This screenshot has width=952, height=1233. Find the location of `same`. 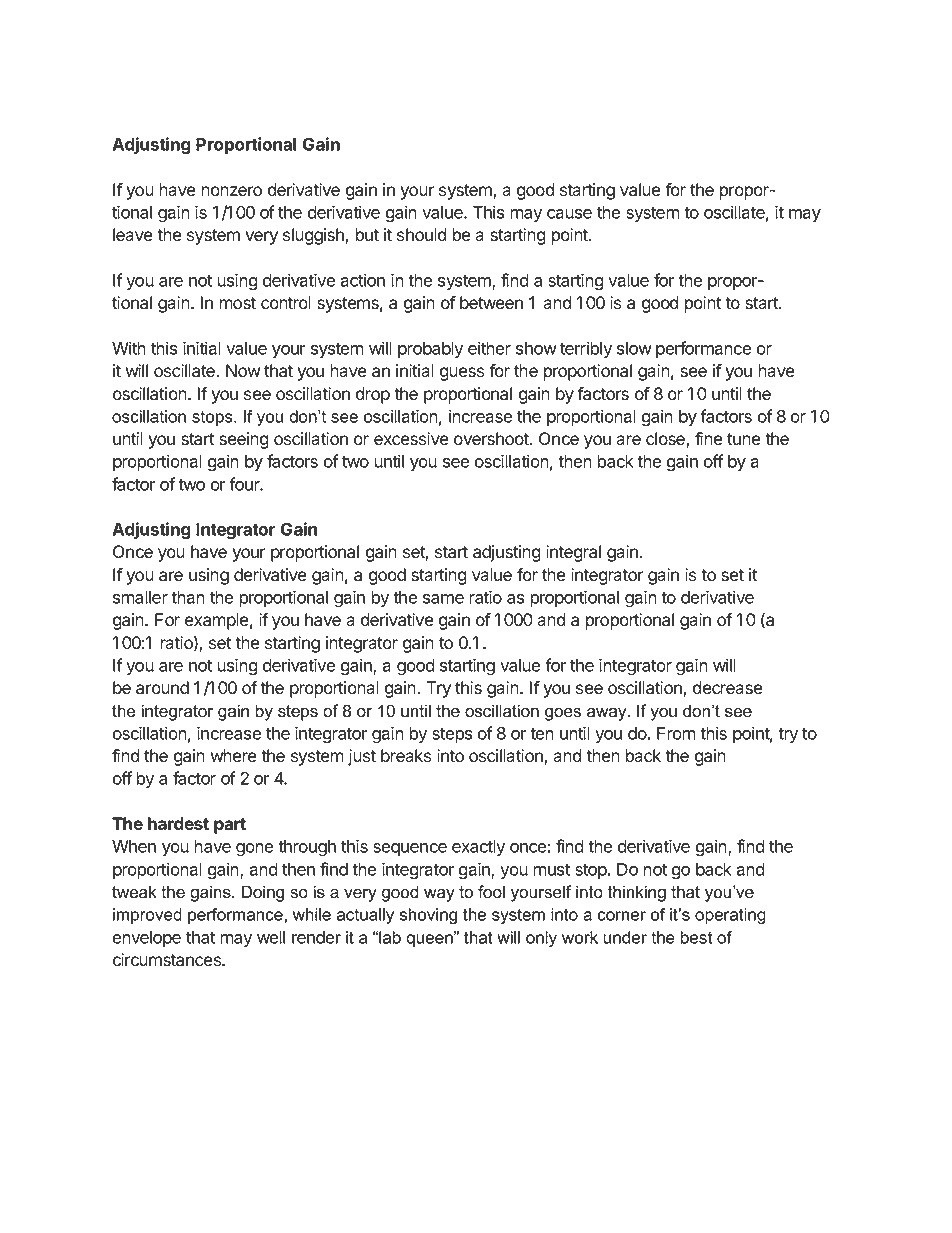

same is located at coordinates (443, 599).
